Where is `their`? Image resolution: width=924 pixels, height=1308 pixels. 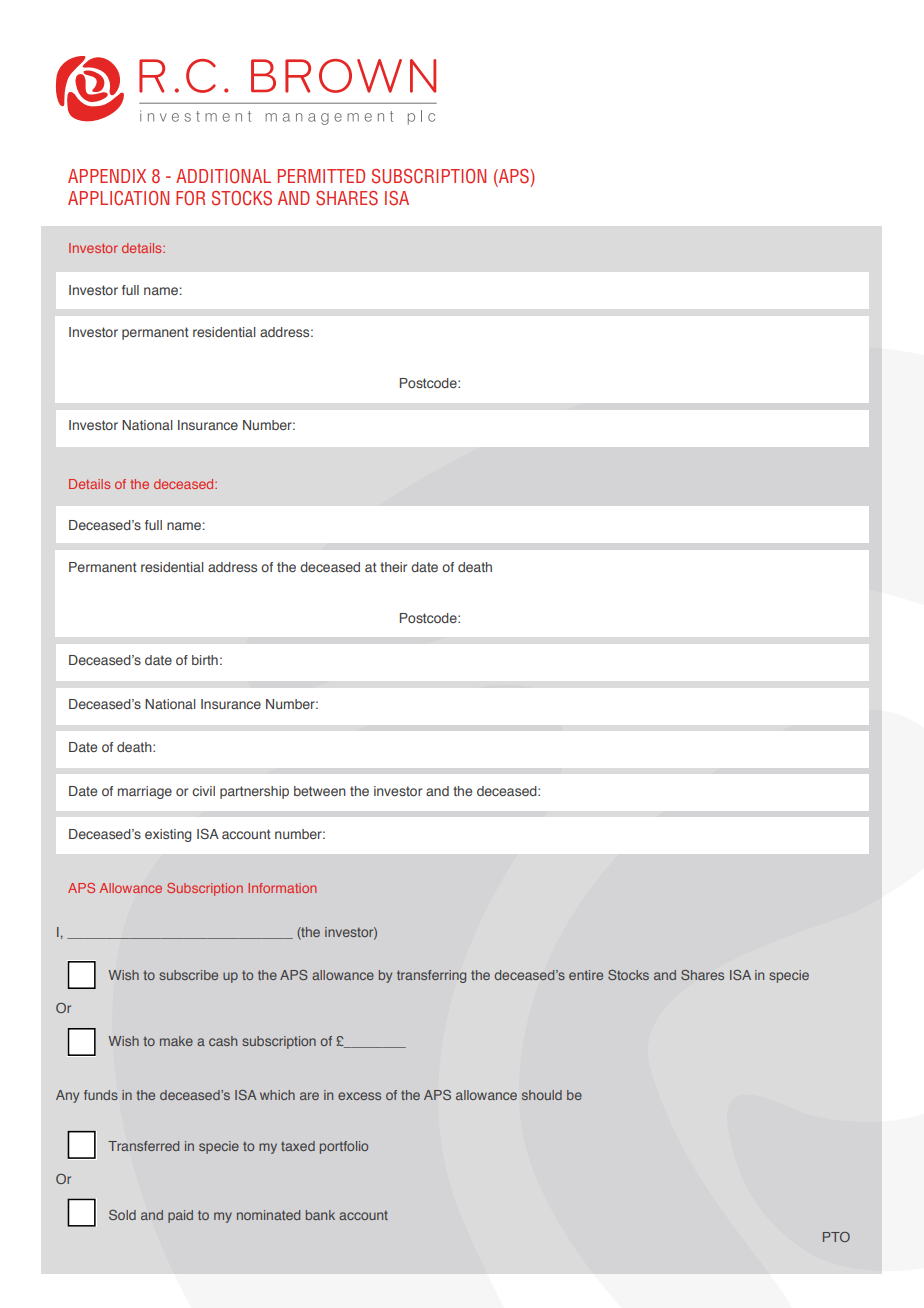 their is located at coordinates (393, 567).
